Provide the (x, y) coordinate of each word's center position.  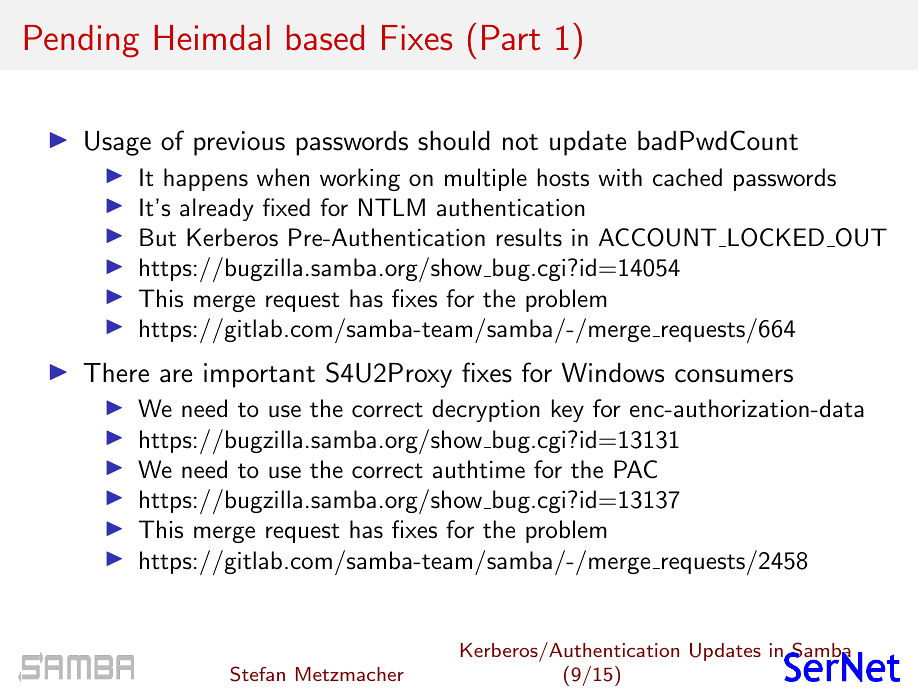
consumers (734, 376)
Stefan (257, 674)
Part (511, 38)
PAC (635, 469)
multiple (486, 179)
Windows (613, 373)
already (217, 209)
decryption (486, 410)
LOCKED (776, 237)
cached (687, 177)
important (259, 375)
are (176, 376)
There (116, 373)
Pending (82, 41)
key (568, 410)
